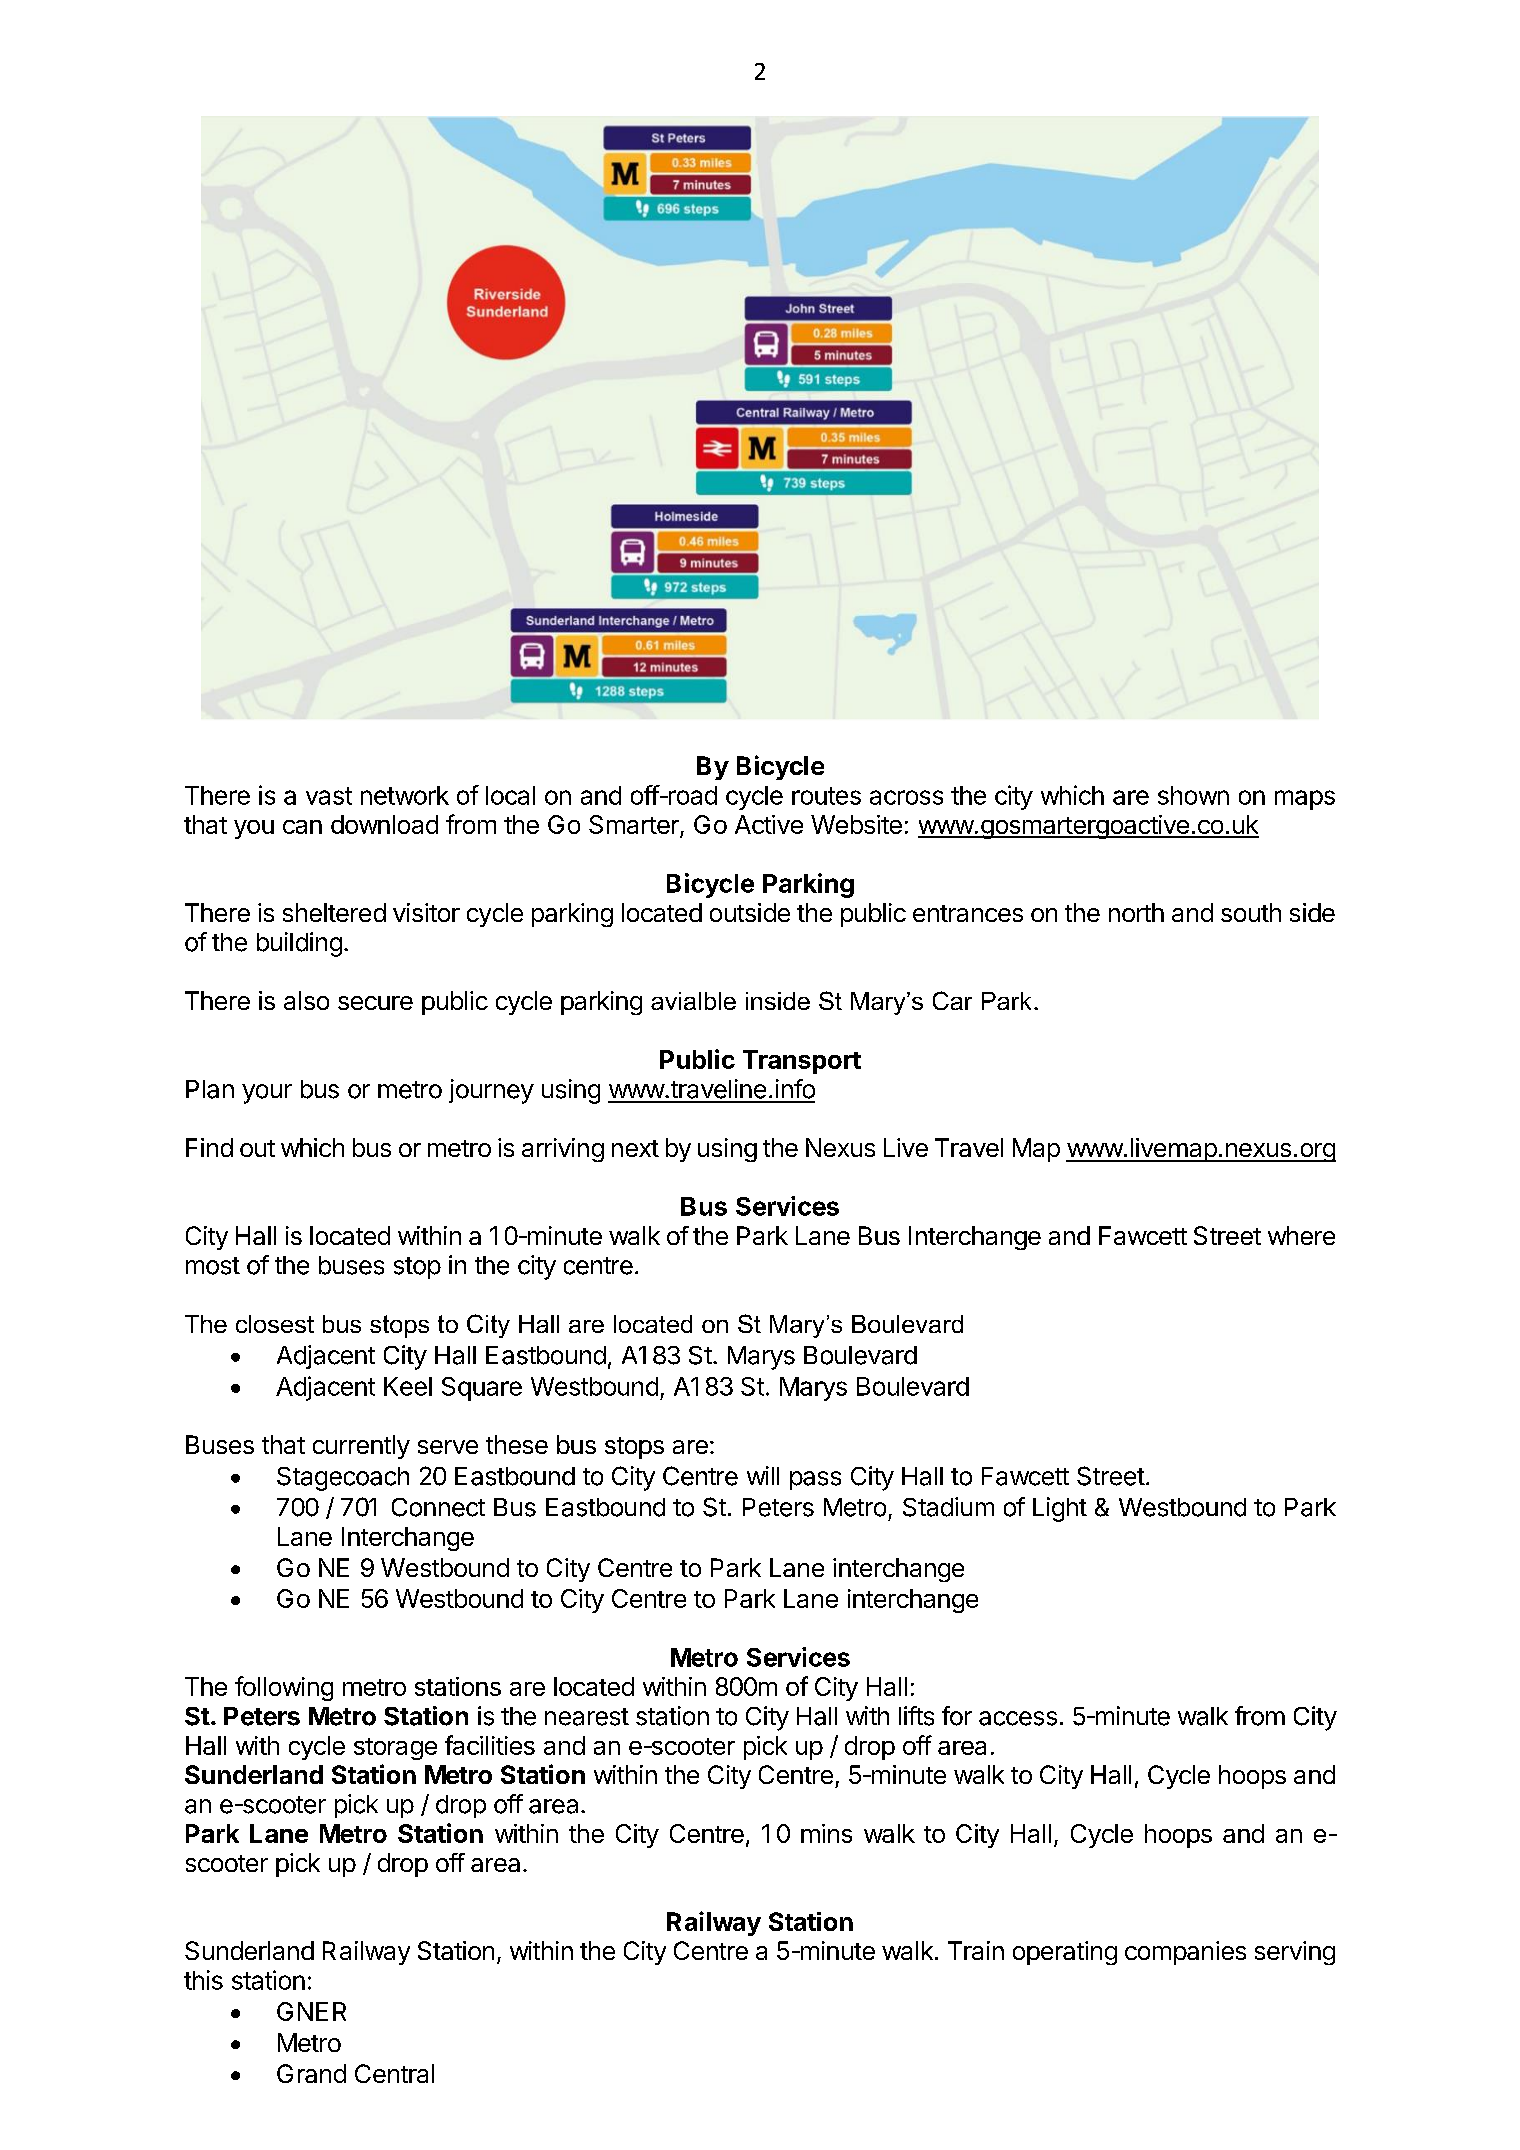  I want to click on currently, so click(361, 1447).
